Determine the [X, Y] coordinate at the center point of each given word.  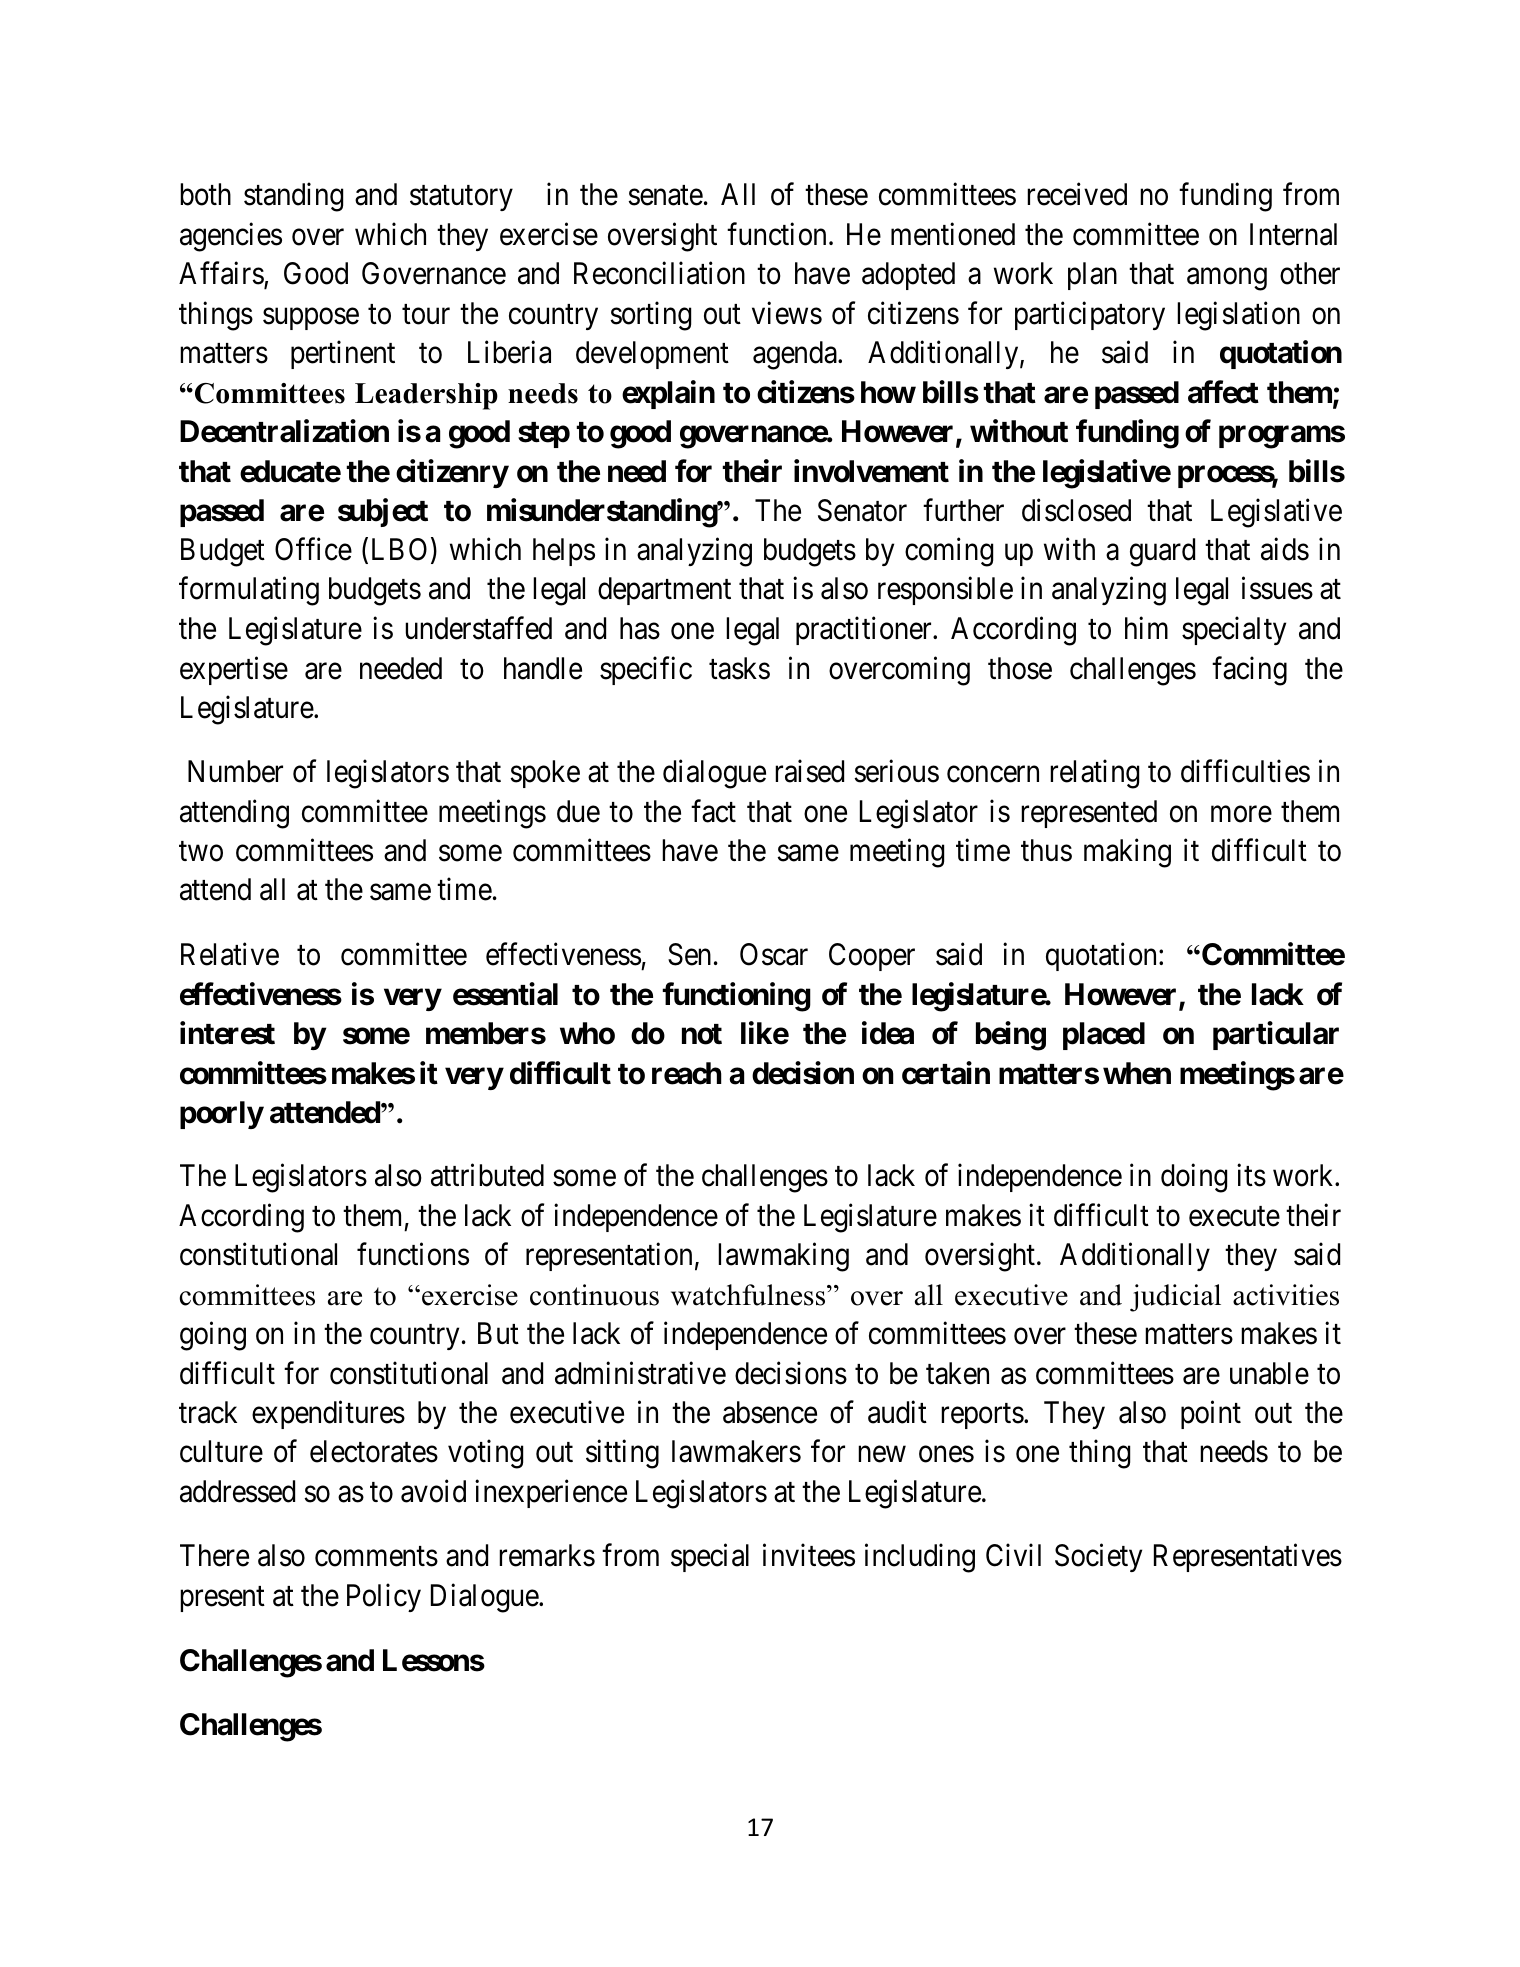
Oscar [774, 954]
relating [1094, 774]
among [1227, 279]
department [664, 591]
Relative [230, 954]
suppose [311, 319]
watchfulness [749, 1295]
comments [376, 1557]
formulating [249, 591]
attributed [487, 1175]
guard [1162, 552]
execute [1234, 1217]
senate [665, 196]
